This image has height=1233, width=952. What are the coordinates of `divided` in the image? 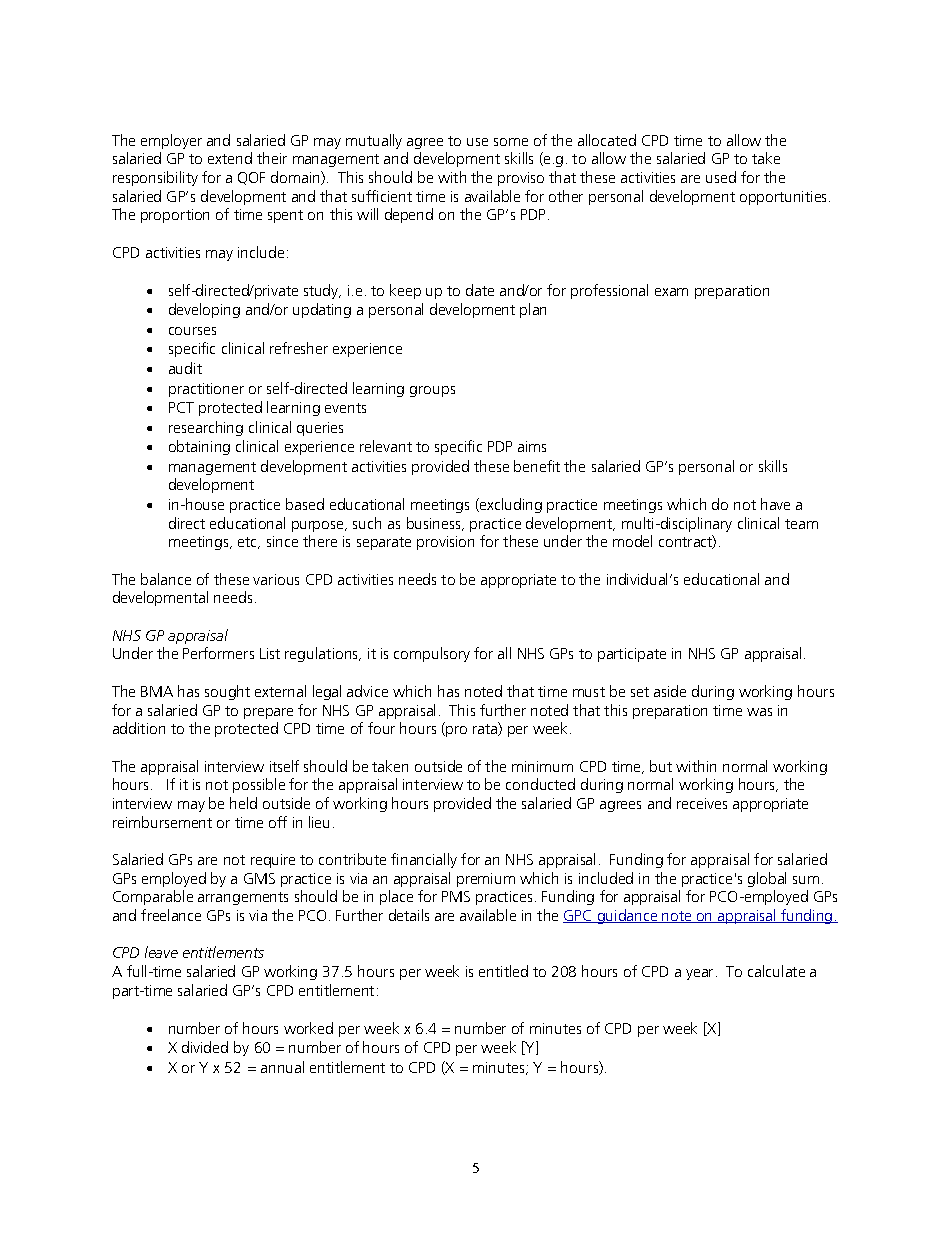 It's located at (205, 1047).
